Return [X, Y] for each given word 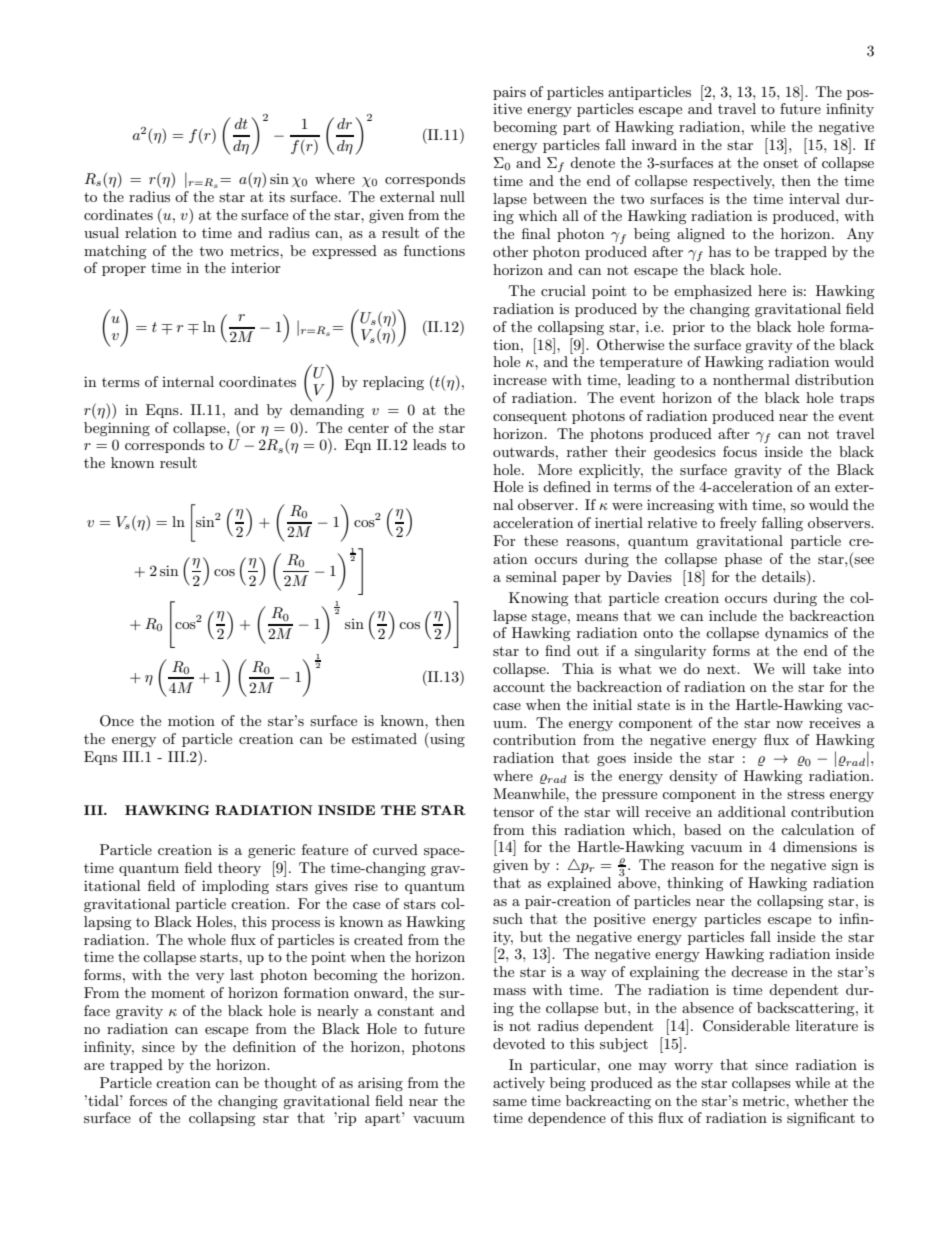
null [452, 196]
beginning [117, 429]
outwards [525, 451]
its [277, 196]
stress [806, 794]
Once [117, 721]
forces [148, 1100]
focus [740, 451]
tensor [513, 812]
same [510, 1102]
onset [780, 163]
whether [821, 1100]
